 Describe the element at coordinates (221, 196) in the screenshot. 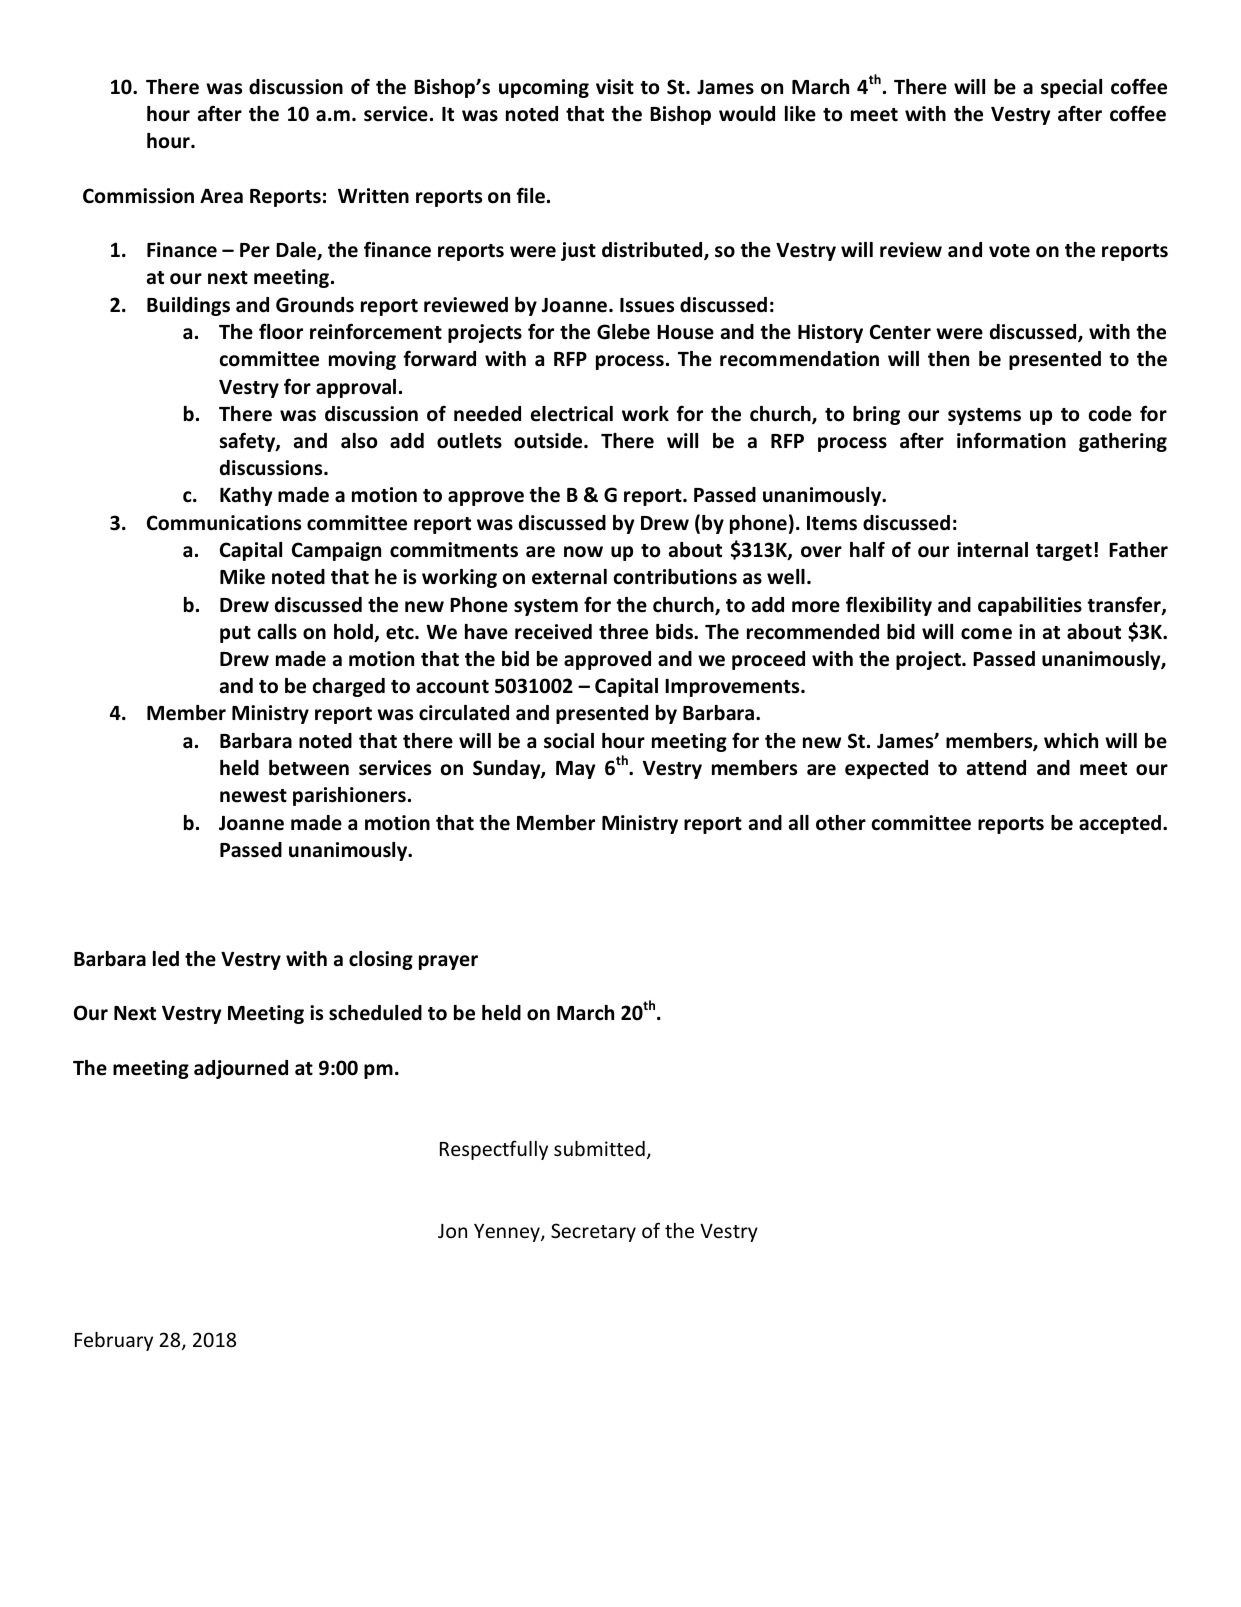

I see `Area` at that location.
